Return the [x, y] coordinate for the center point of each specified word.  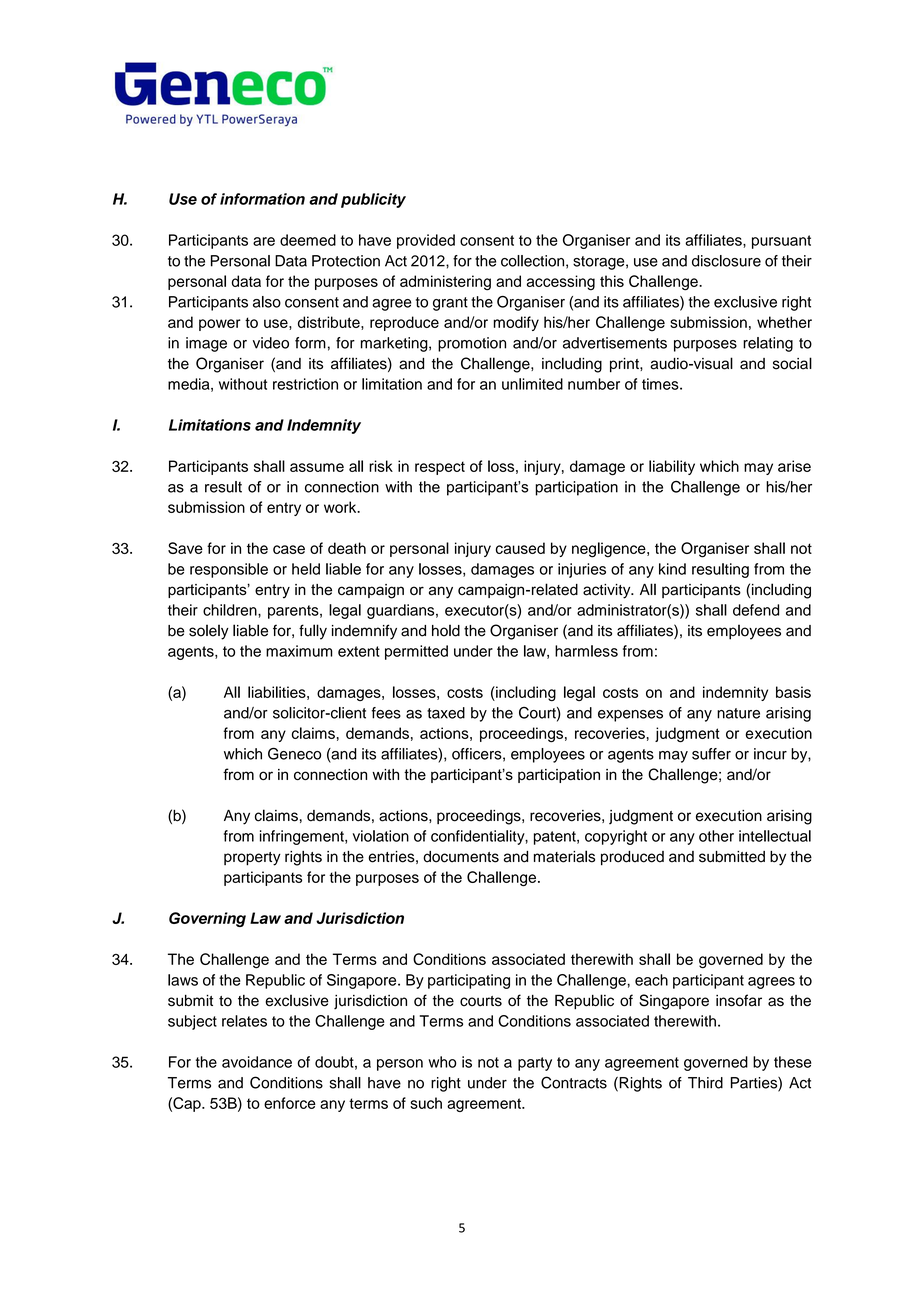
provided [426, 241]
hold [446, 630]
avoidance [257, 1062]
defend [756, 610]
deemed [308, 240]
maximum [299, 651]
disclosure [726, 261]
